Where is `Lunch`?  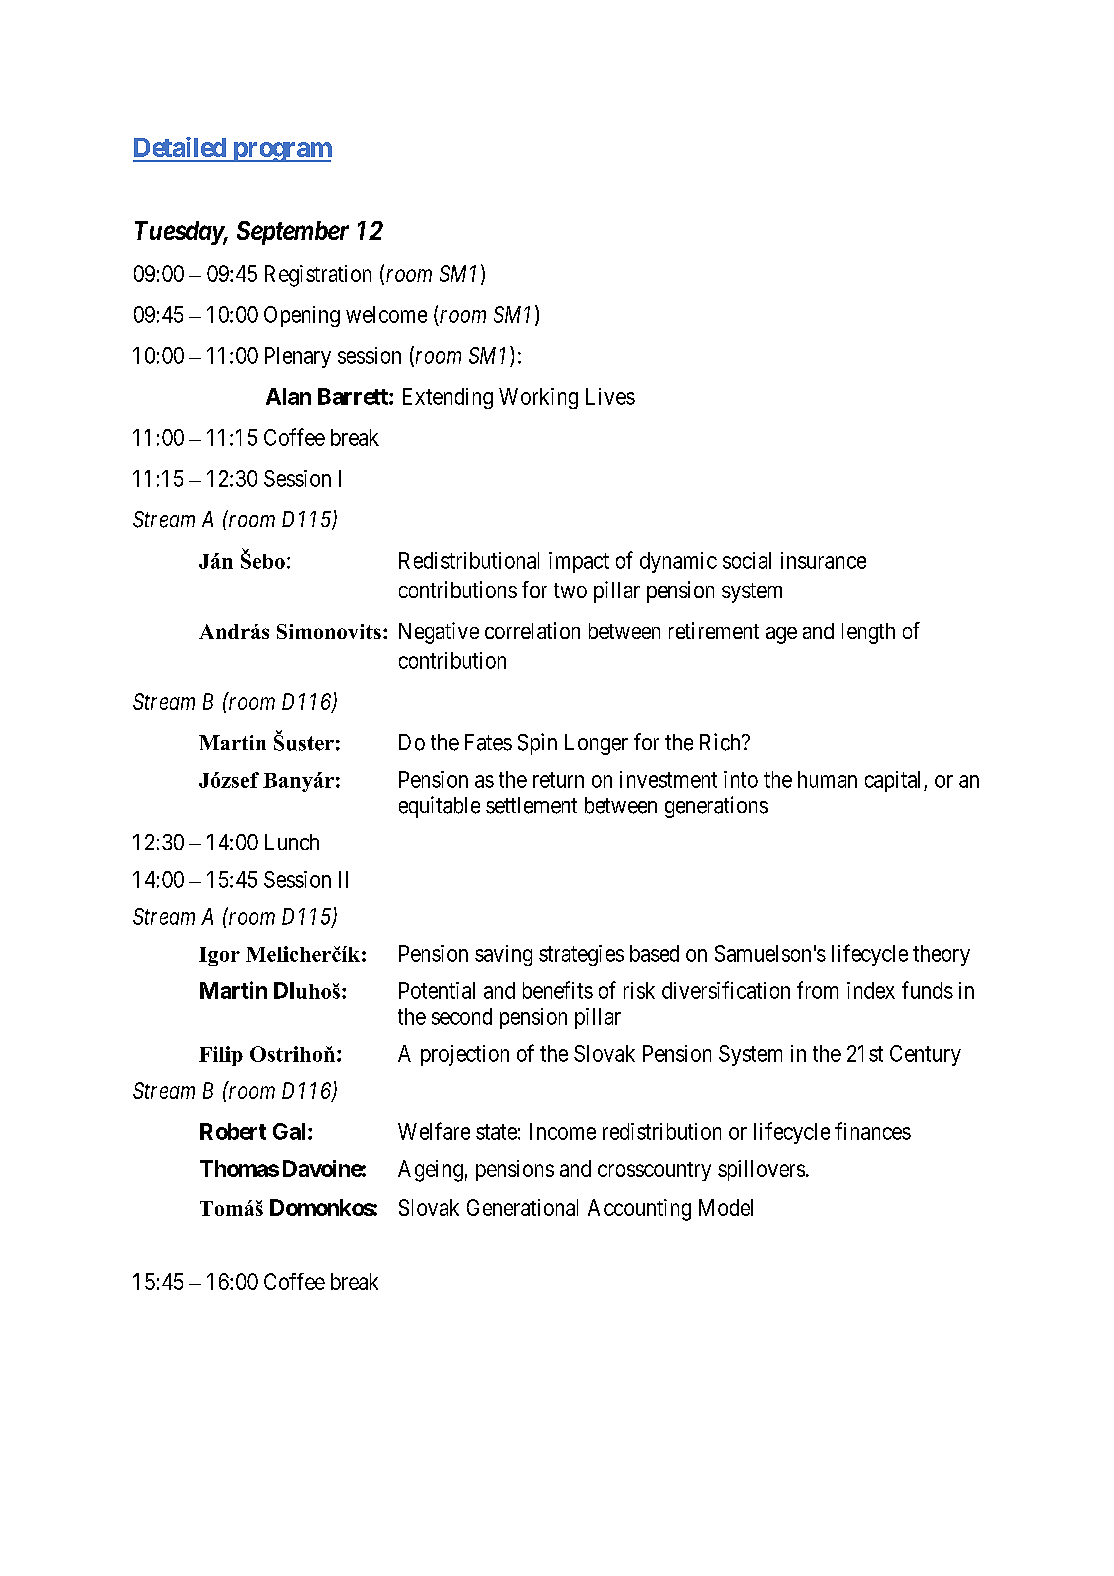
Lunch is located at coordinates (292, 842).
